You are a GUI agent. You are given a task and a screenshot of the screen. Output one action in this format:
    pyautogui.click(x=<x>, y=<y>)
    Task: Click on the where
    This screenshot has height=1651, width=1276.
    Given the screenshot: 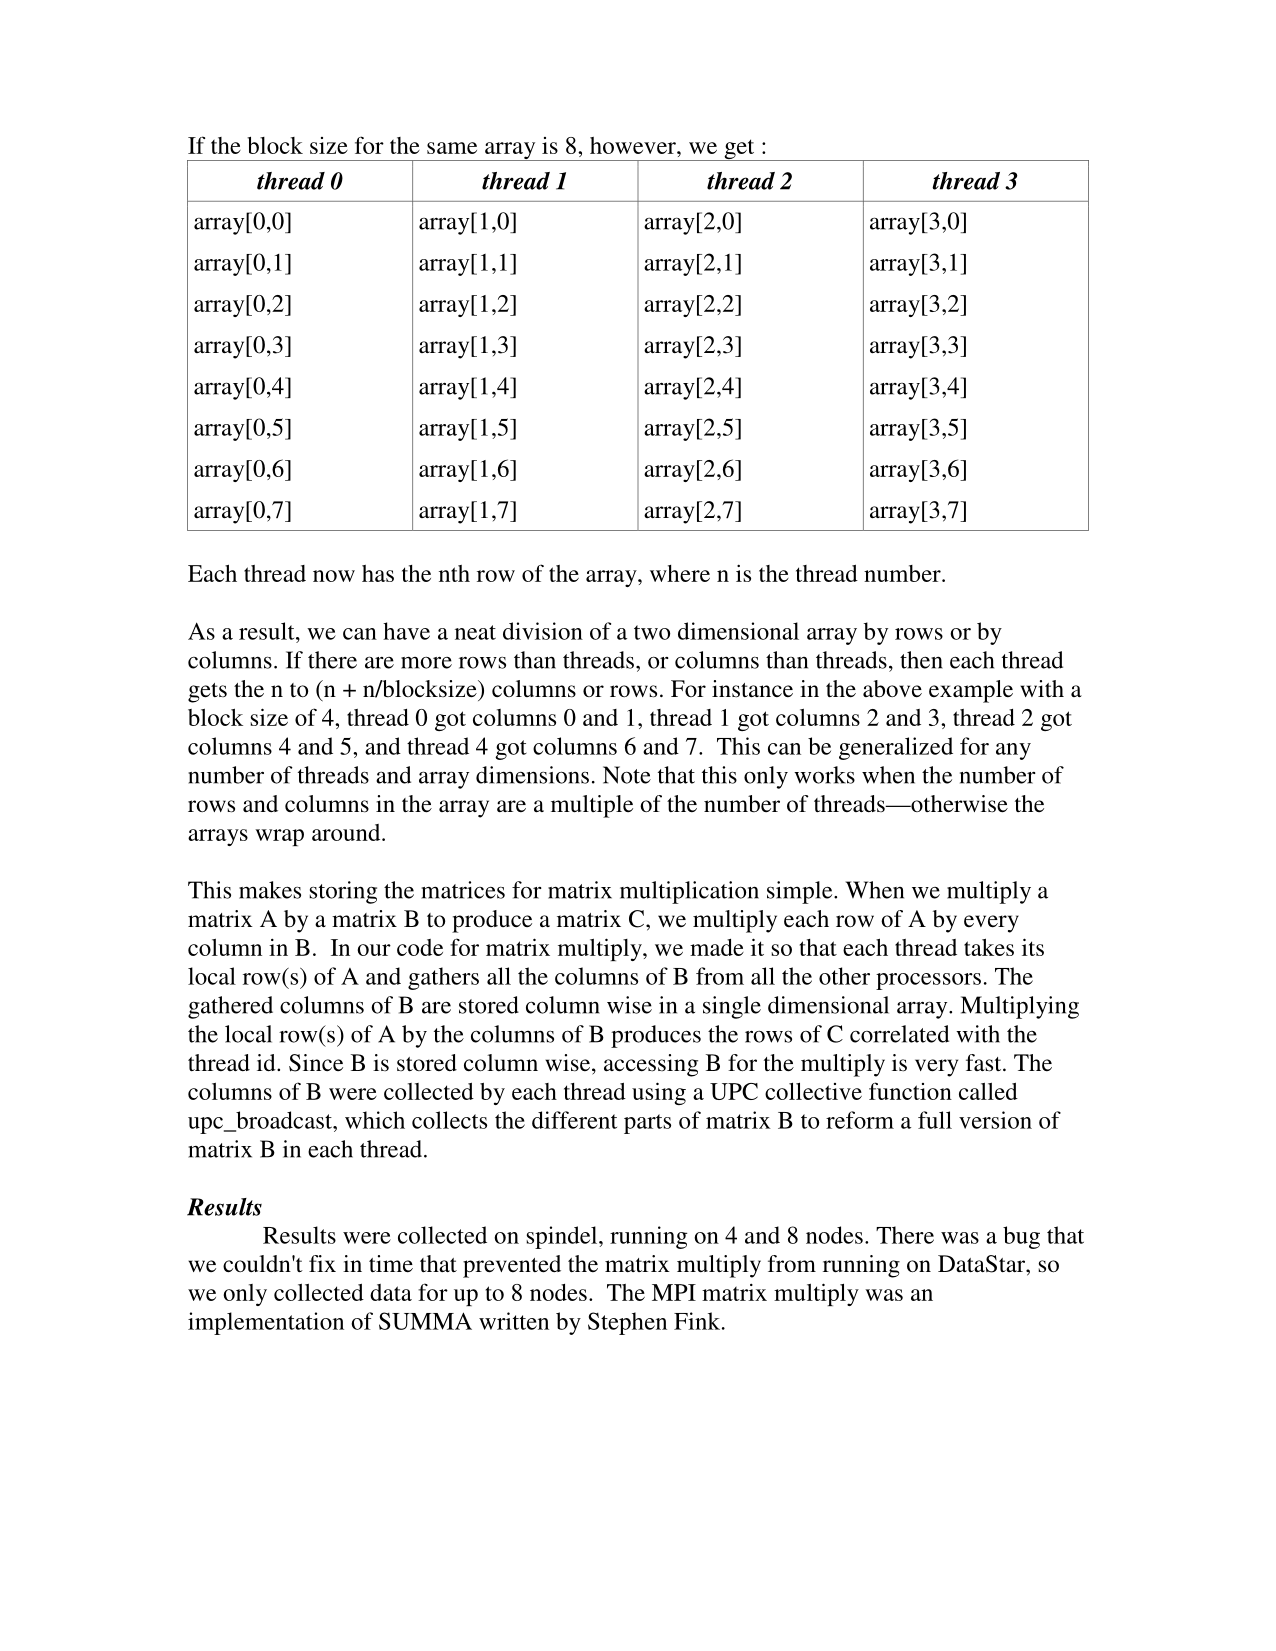 What is the action you would take?
    pyautogui.click(x=680, y=573)
